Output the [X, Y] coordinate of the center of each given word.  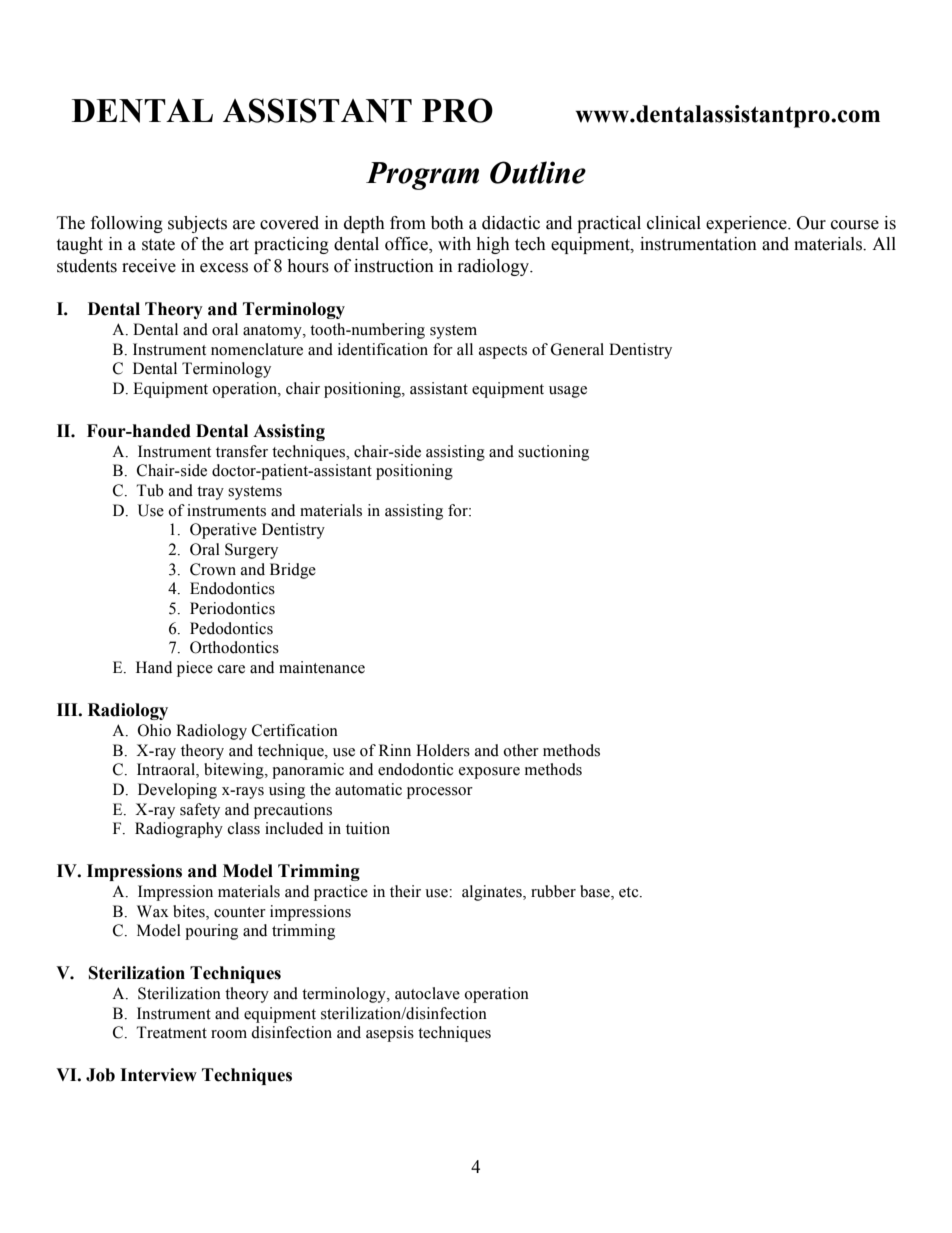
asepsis [390, 1034]
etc [630, 892]
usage [568, 392]
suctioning [553, 453]
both [447, 223]
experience [747, 224]
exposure [489, 773]
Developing [177, 791]
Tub [150, 490]
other [521, 750]
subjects [197, 224]
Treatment [171, 1032]
